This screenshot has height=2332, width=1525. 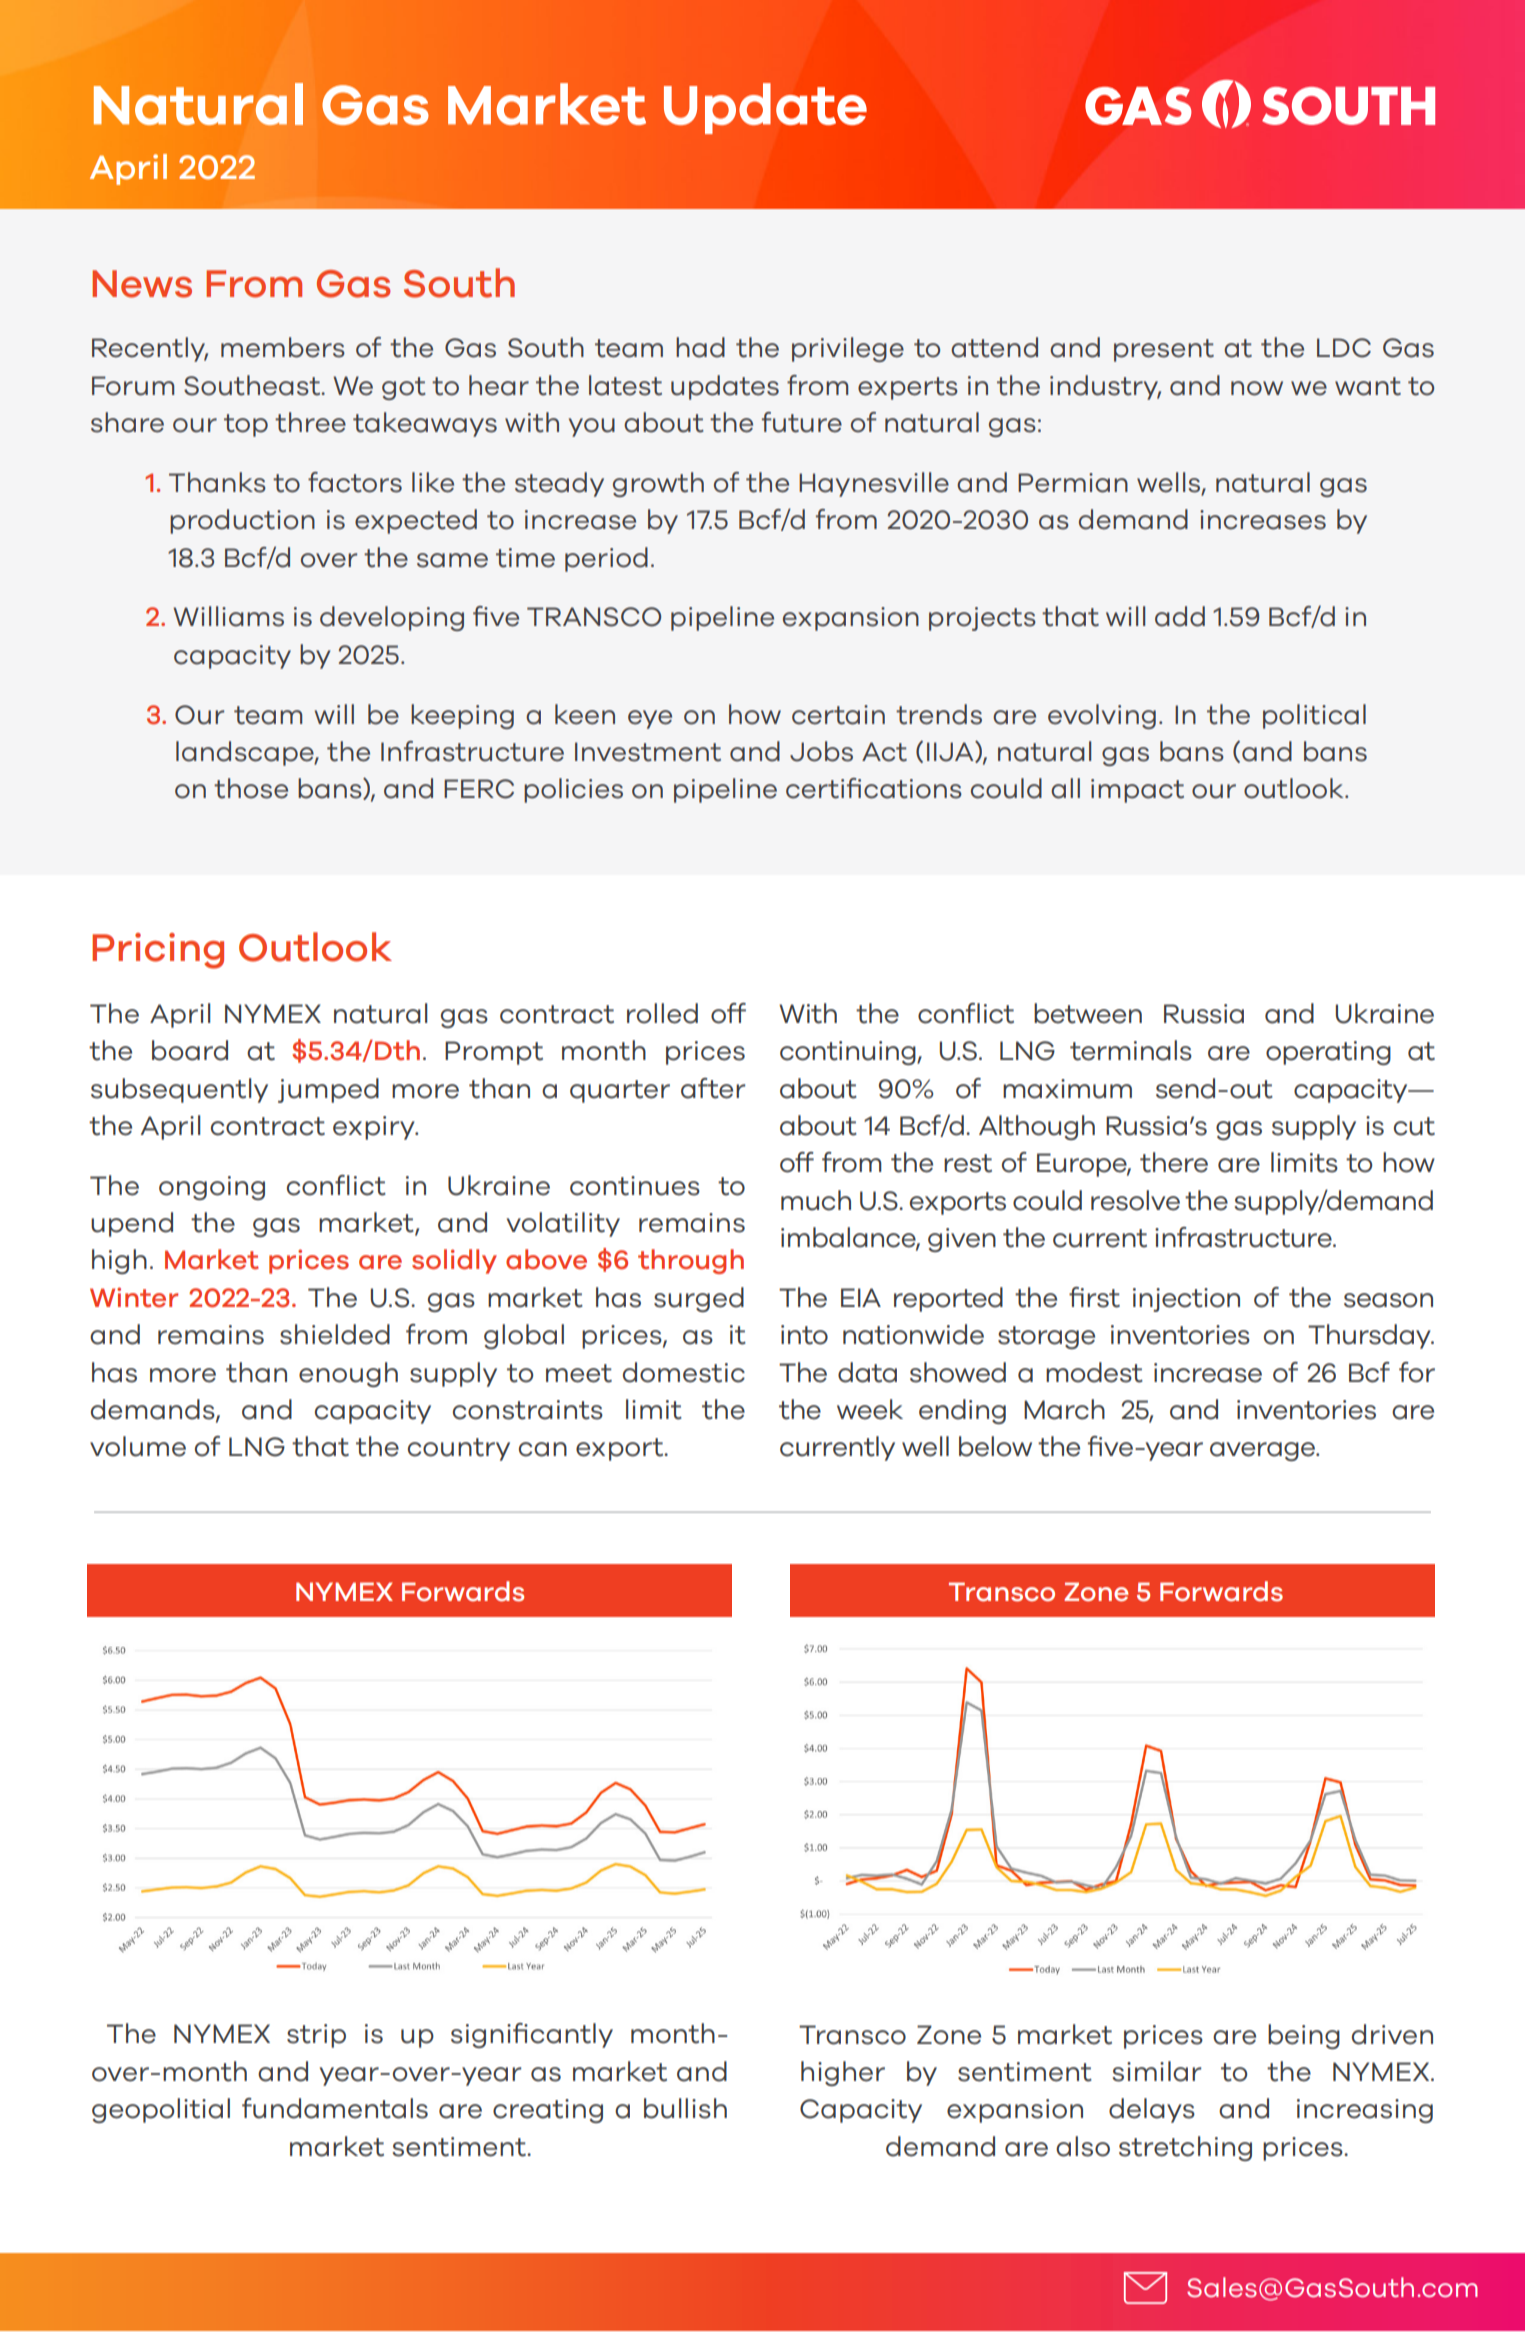 What do you see at coordinates (662, 1013) in the screenshot?
I see `rolled` at bounding box center [662, 1013].
